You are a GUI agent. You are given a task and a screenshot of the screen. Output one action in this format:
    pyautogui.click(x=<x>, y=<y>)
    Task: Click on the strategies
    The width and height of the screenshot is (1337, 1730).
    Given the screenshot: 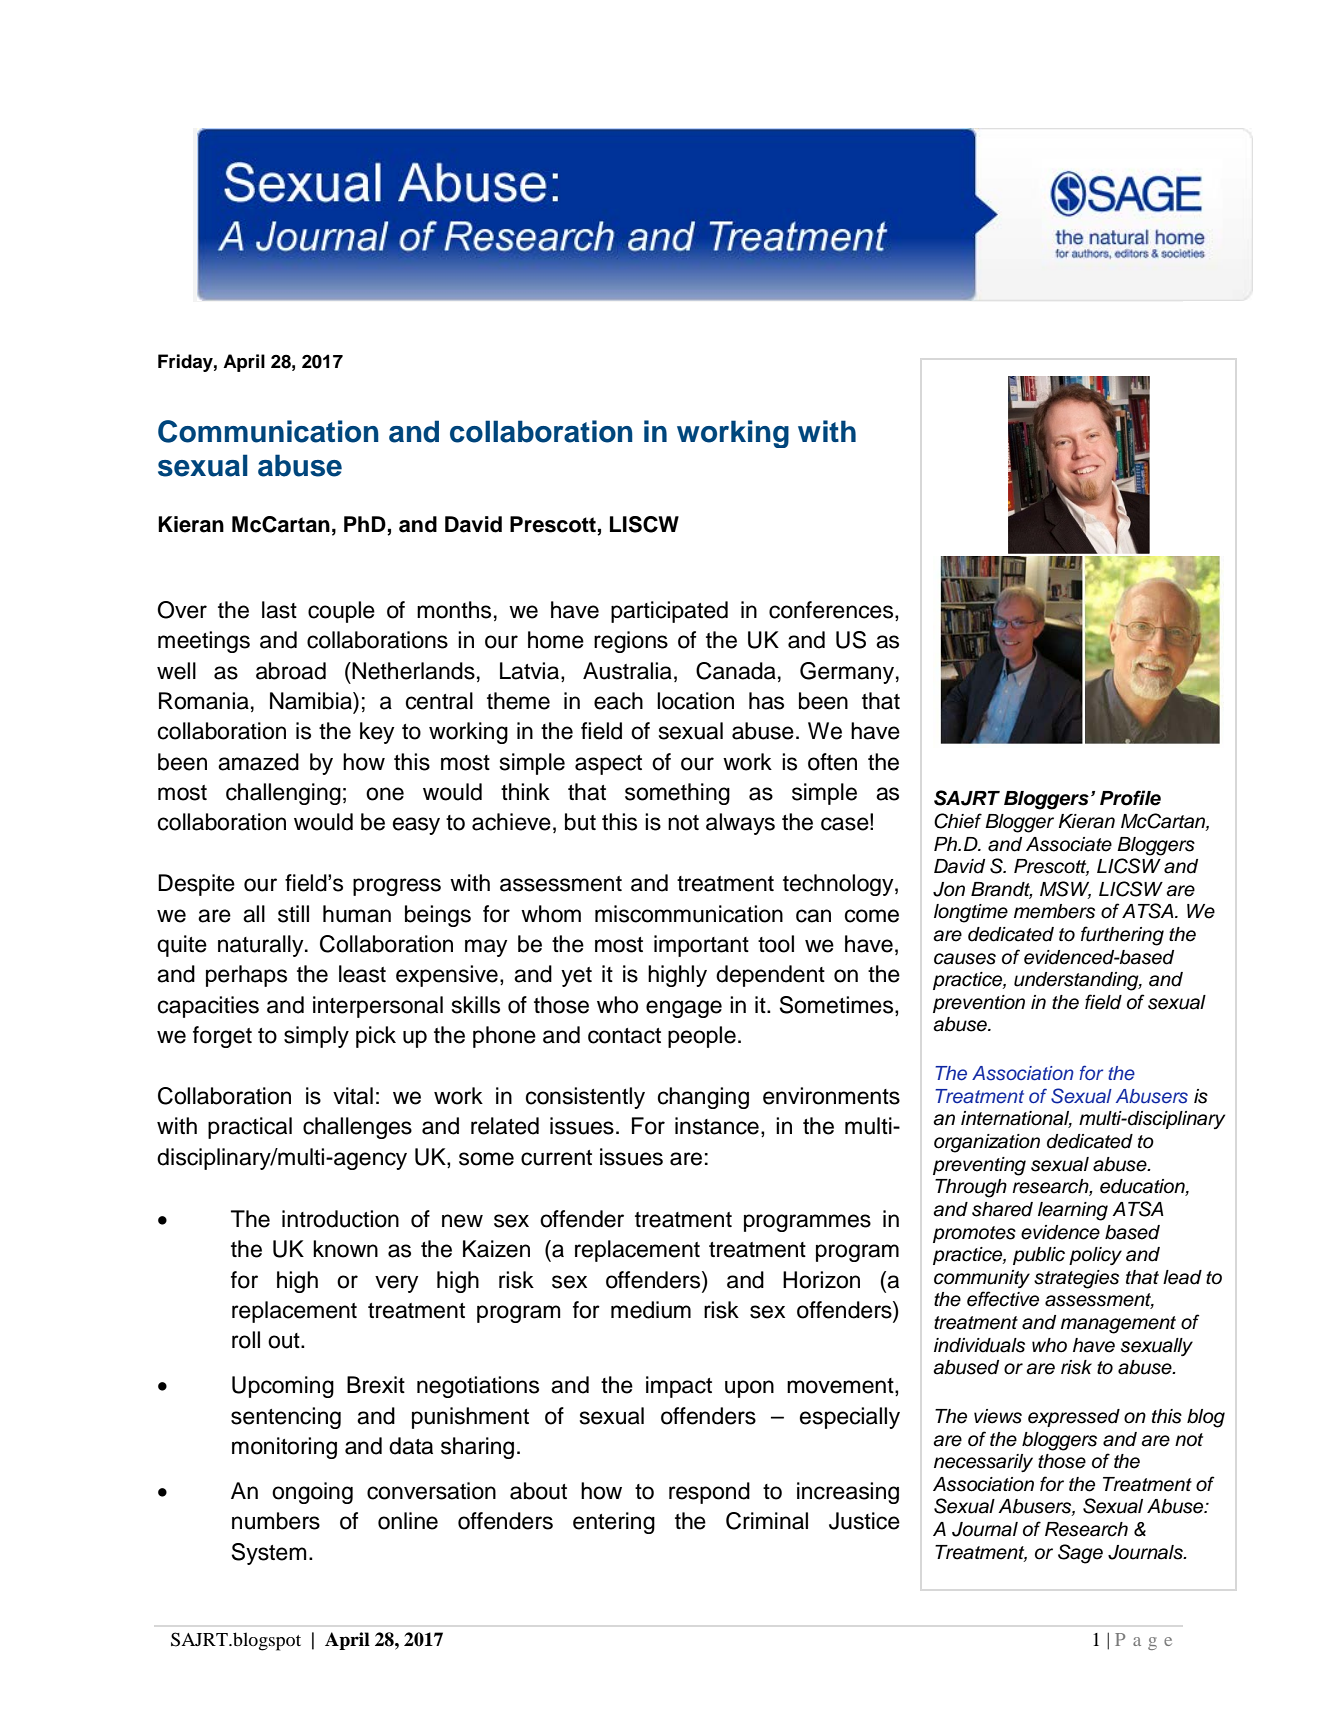 What is the action you would take?
    pyautogui.click(x=1076, y=1279)
